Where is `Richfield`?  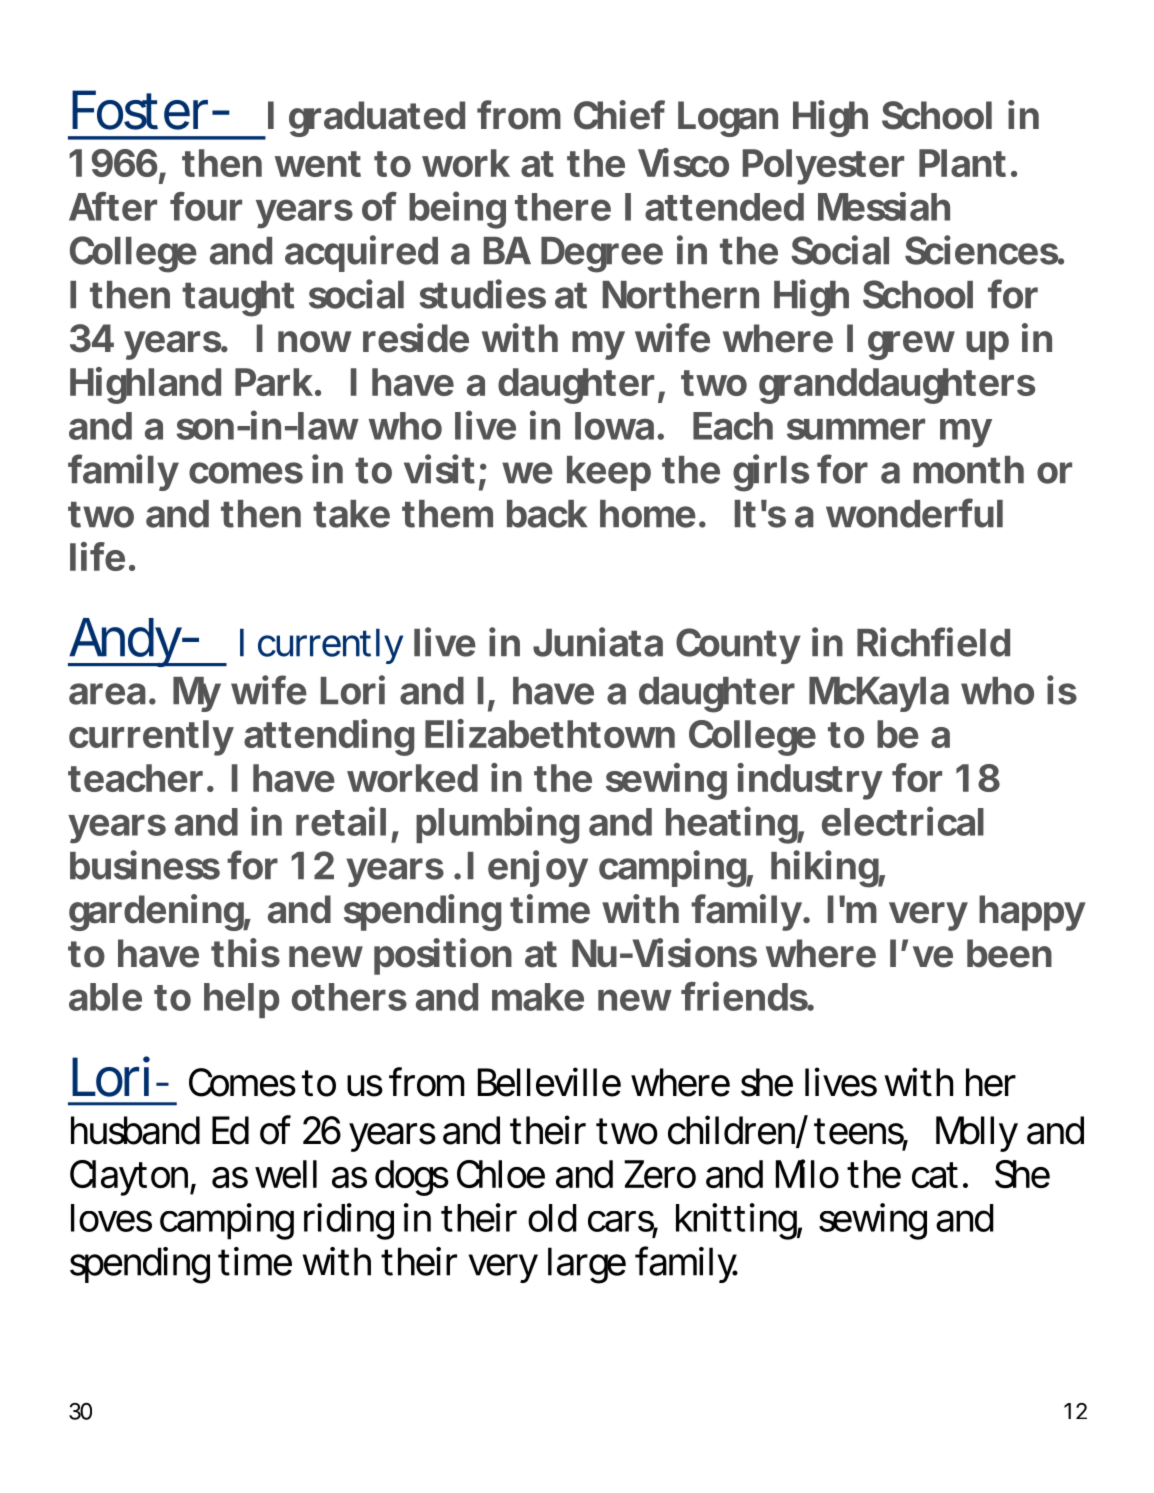 Richfield is located at coordinates (933, 642).
